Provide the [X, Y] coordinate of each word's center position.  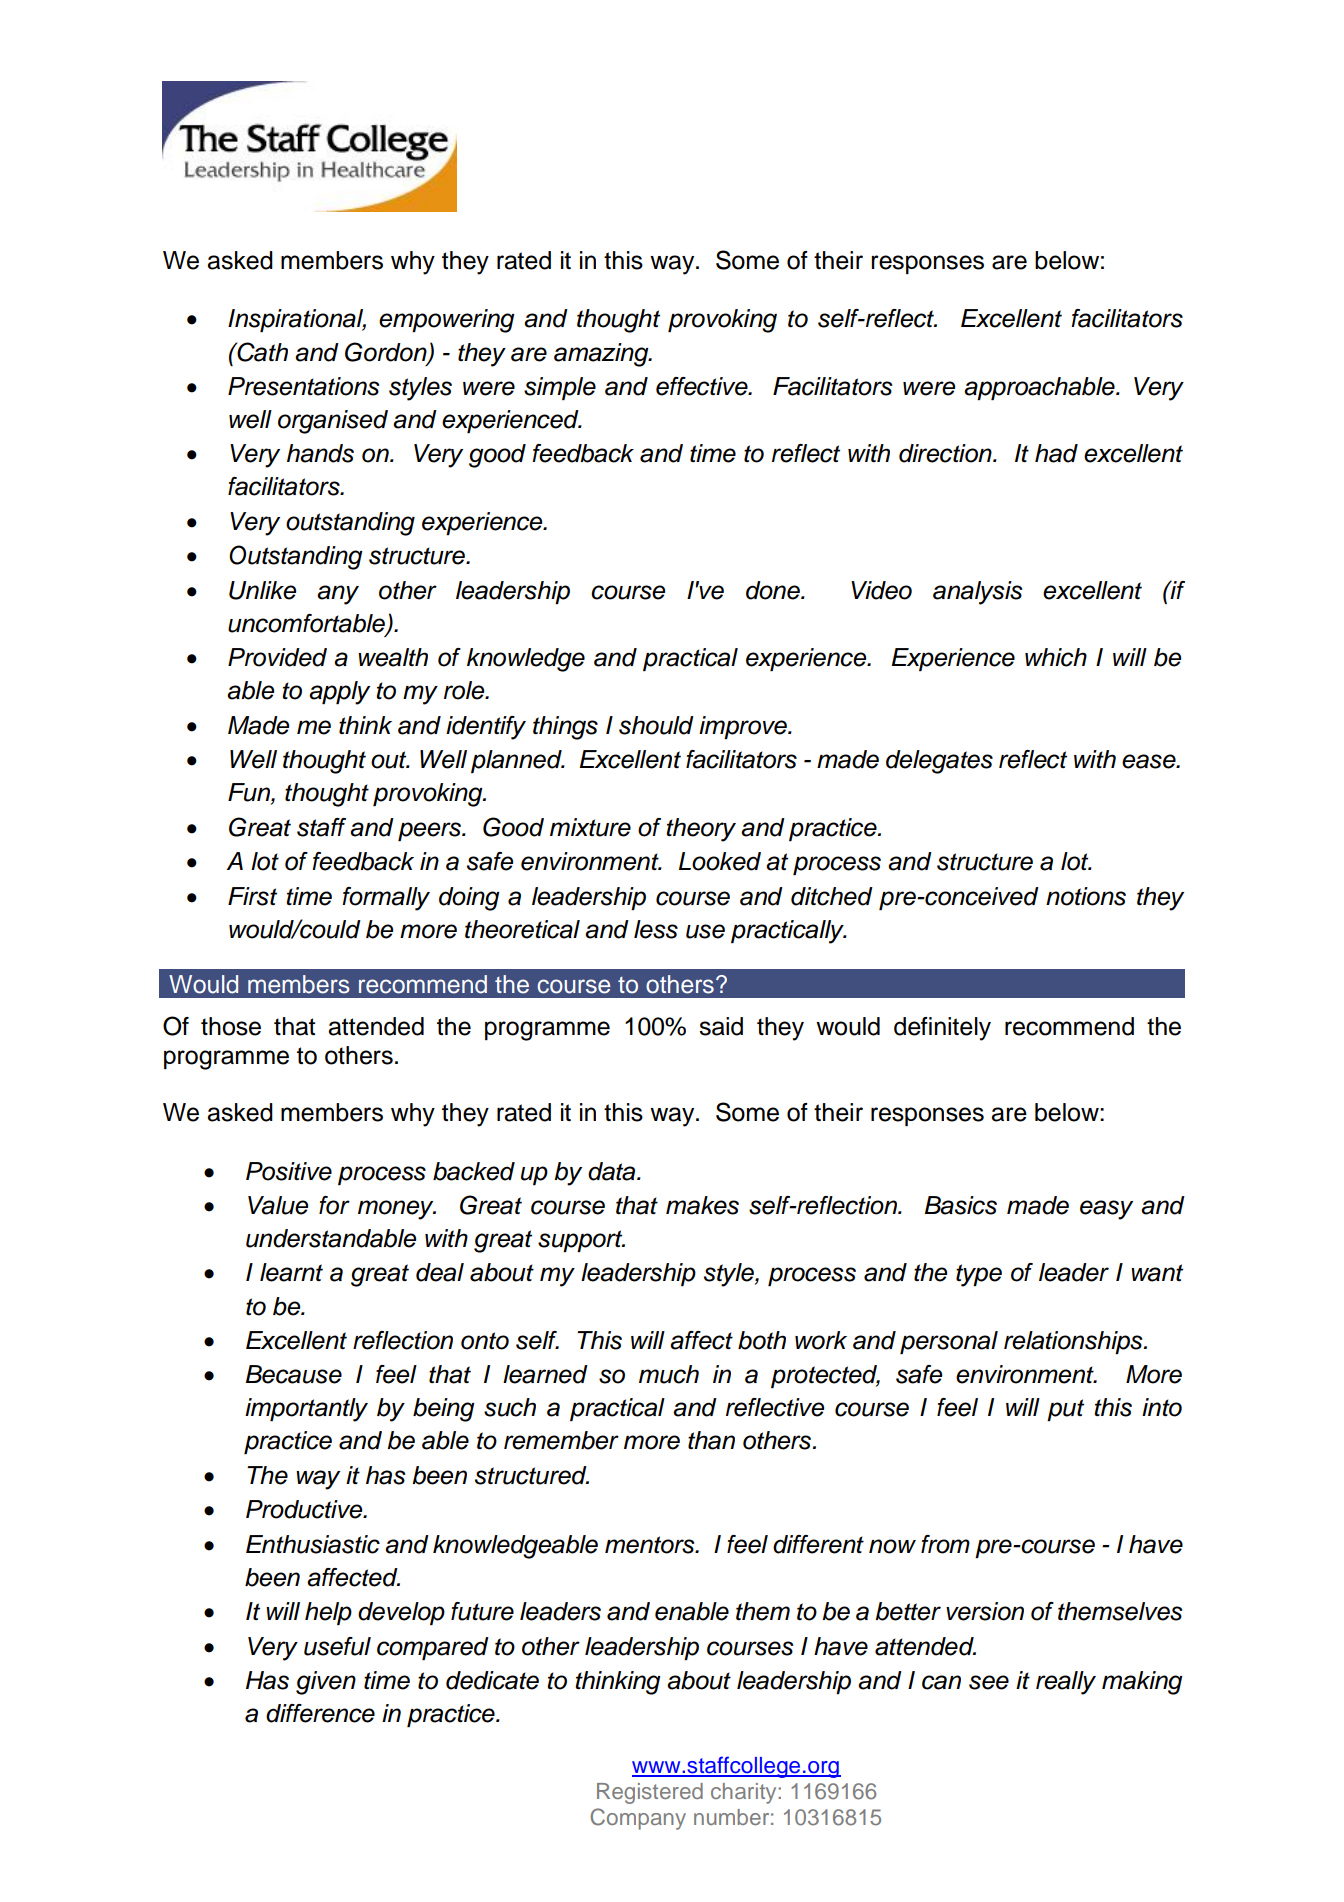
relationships [1074, 1342]
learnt [291, 1272]
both [762, 1340]
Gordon [387, 352]
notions [1086, 896]
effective [703, 386]
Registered [650, 1793]
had [1056, 453]
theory [701, 830]
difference [320, 1713]
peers [430, 831]
